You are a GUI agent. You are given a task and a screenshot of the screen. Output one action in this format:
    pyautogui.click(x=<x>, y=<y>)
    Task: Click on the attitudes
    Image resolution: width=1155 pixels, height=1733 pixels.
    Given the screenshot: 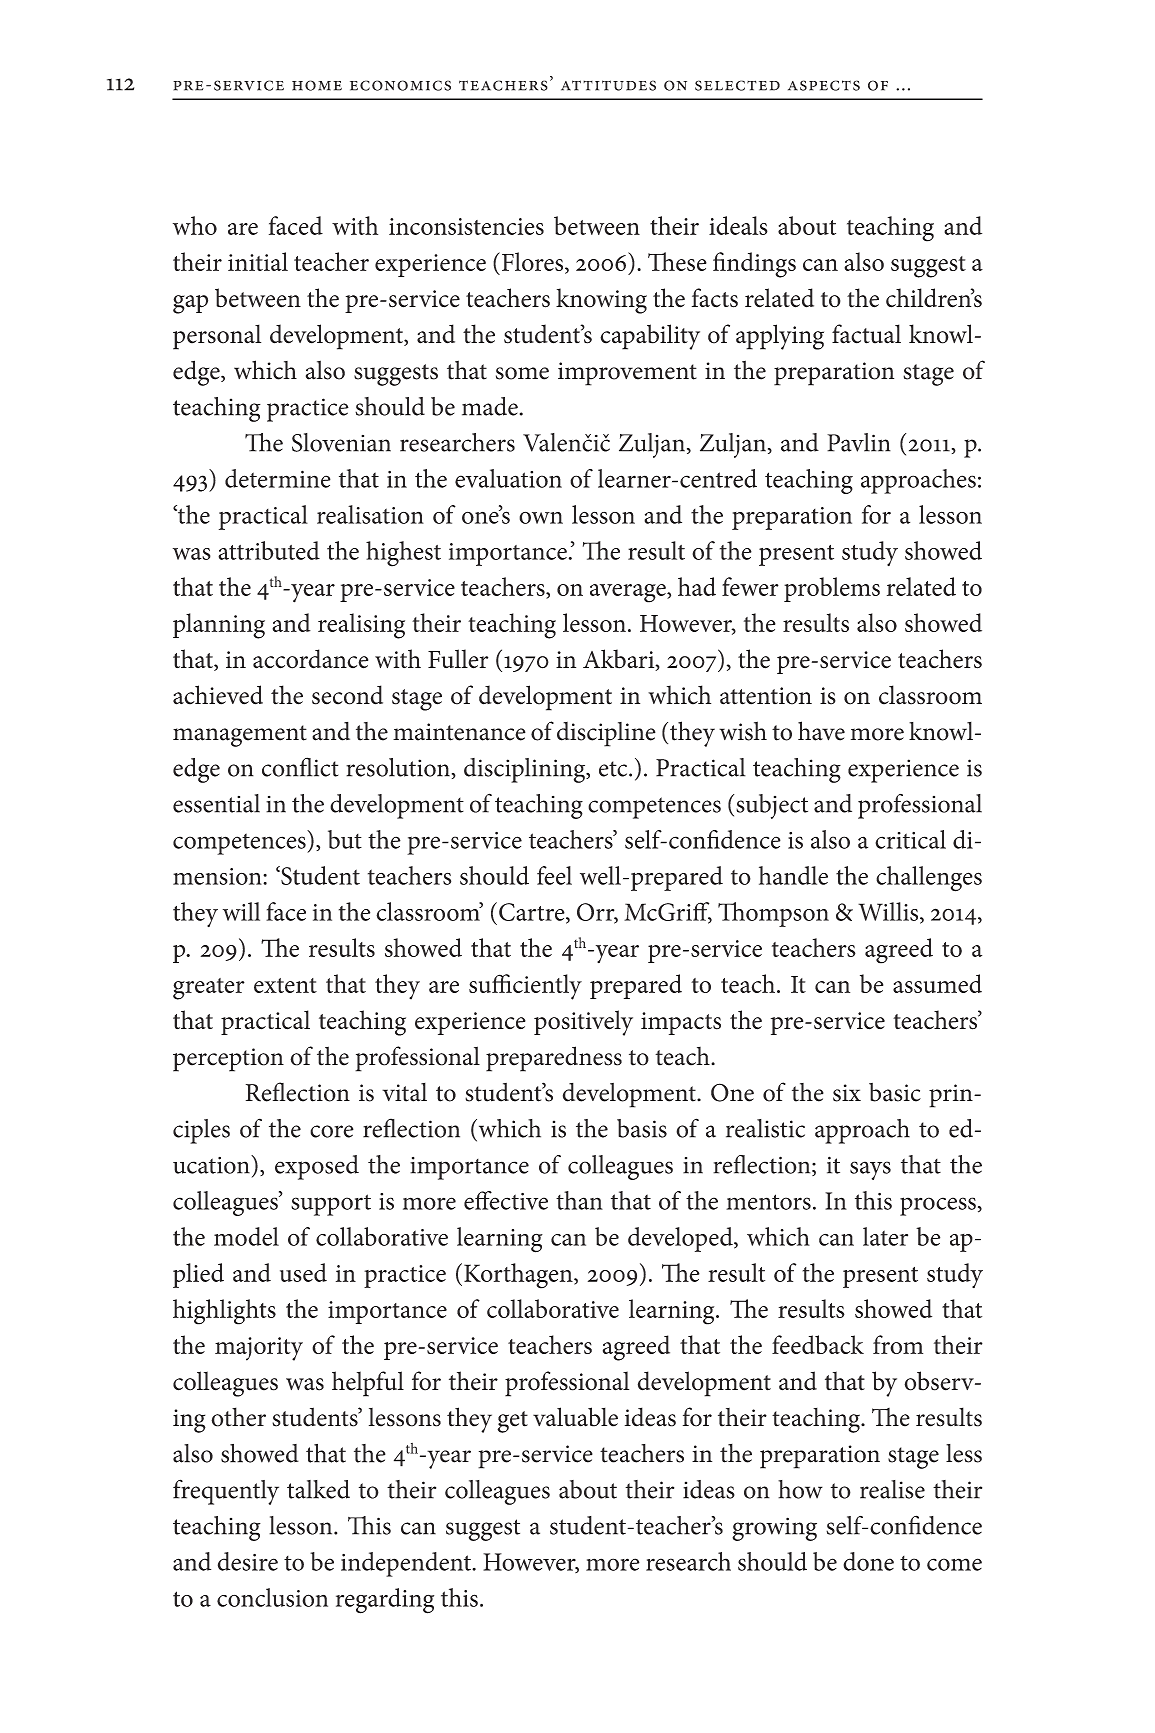 What is the action you would take?
    pyautogui.click(x=608, y=85)
